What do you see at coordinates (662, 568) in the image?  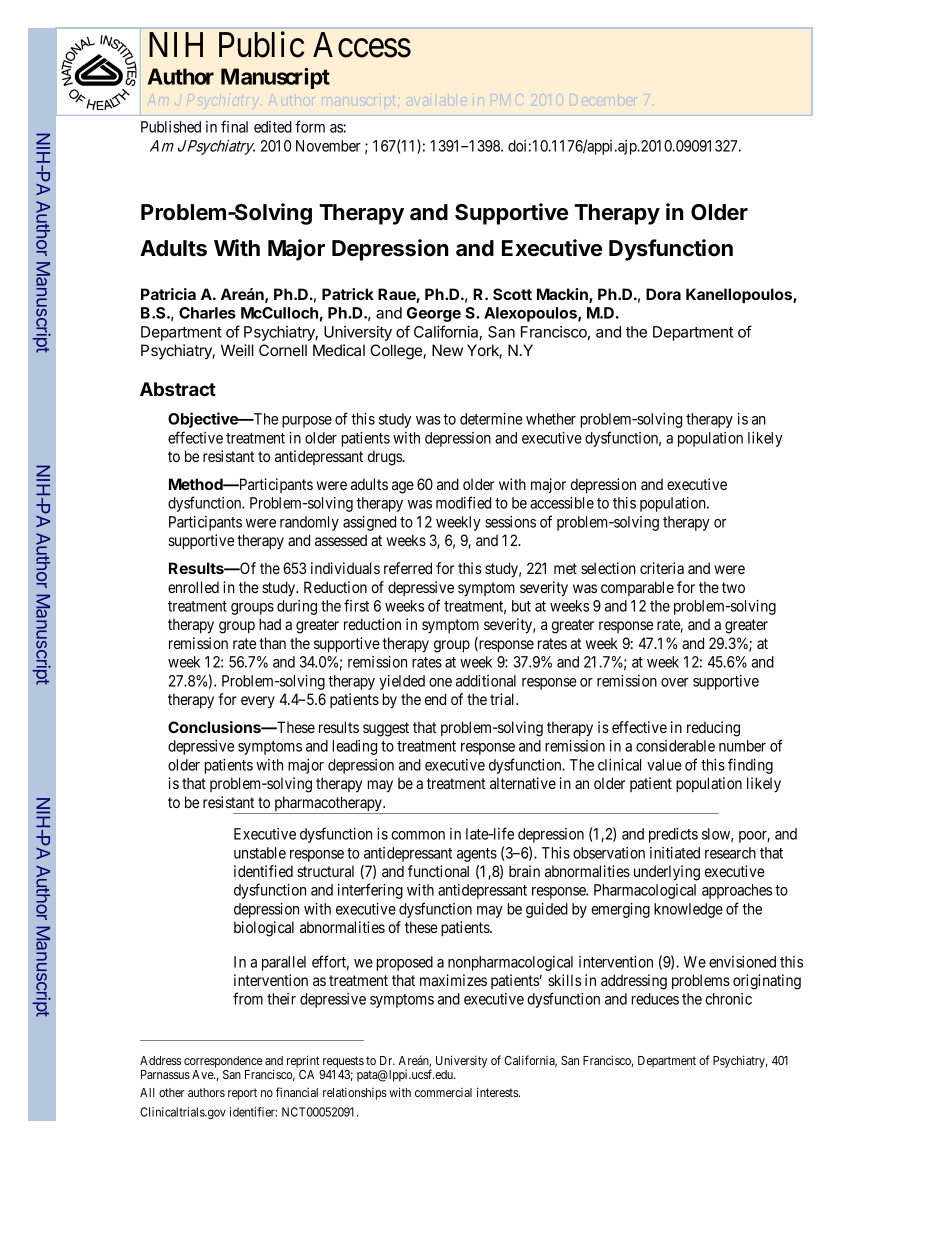 I see `criteria` at bounding box center [662, 568].
